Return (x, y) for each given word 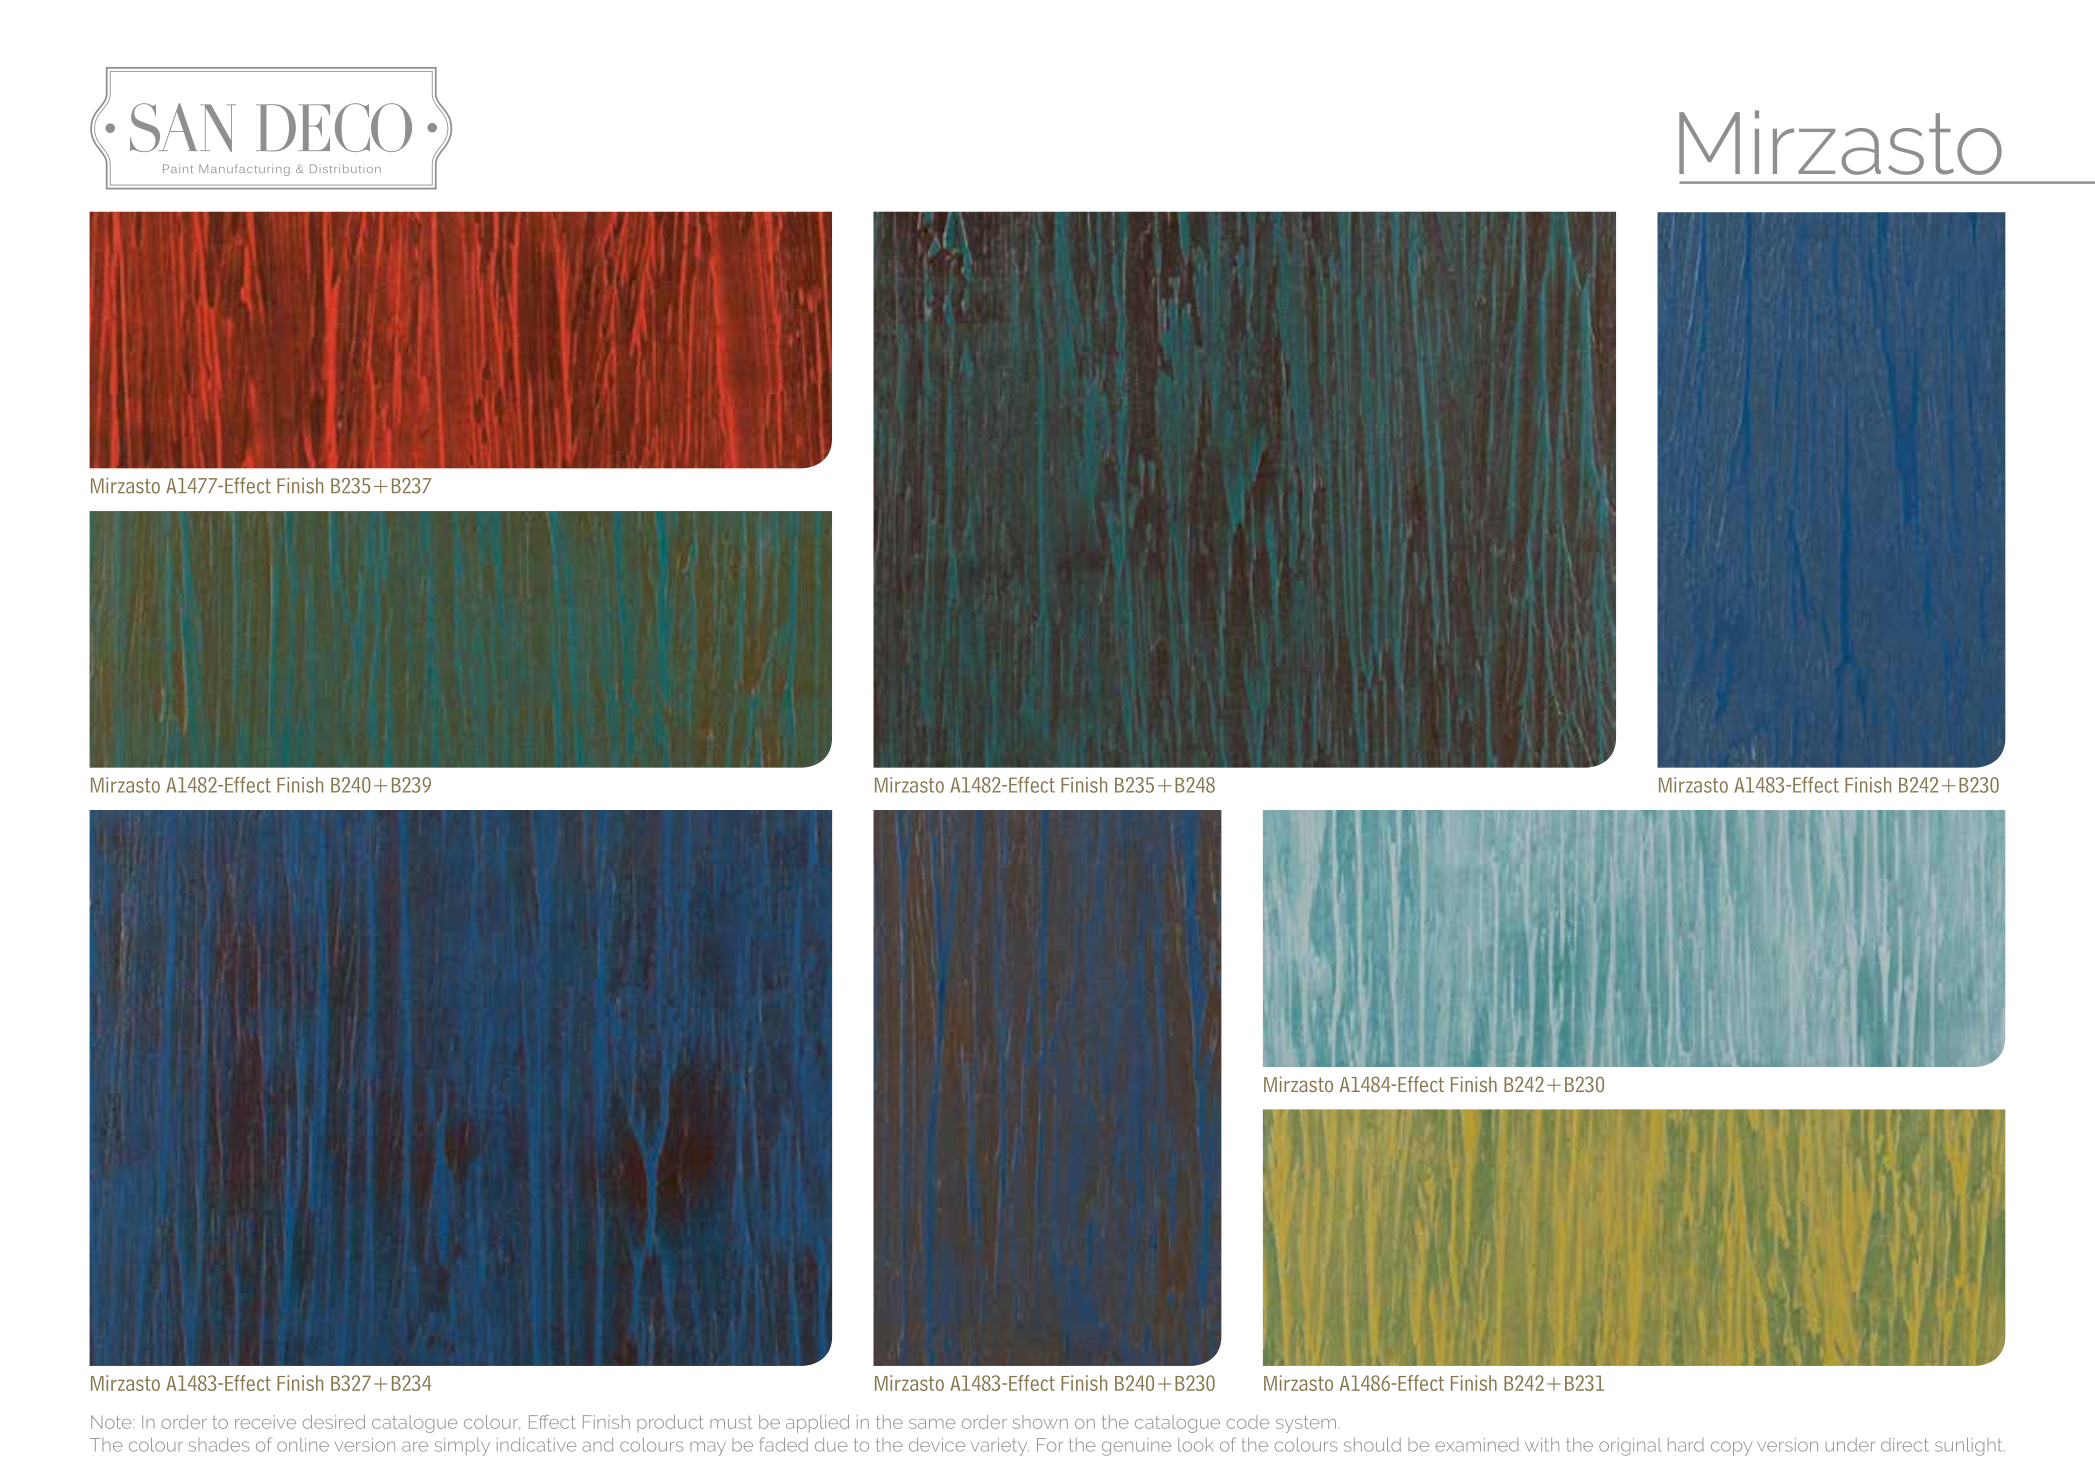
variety (1000, 1447)
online (303, 1445)
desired (334, 1422)
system (1306, 1424)
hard (1686, 1445)
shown (1040, 1422)
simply (462, 1447)
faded (784, 1444)
